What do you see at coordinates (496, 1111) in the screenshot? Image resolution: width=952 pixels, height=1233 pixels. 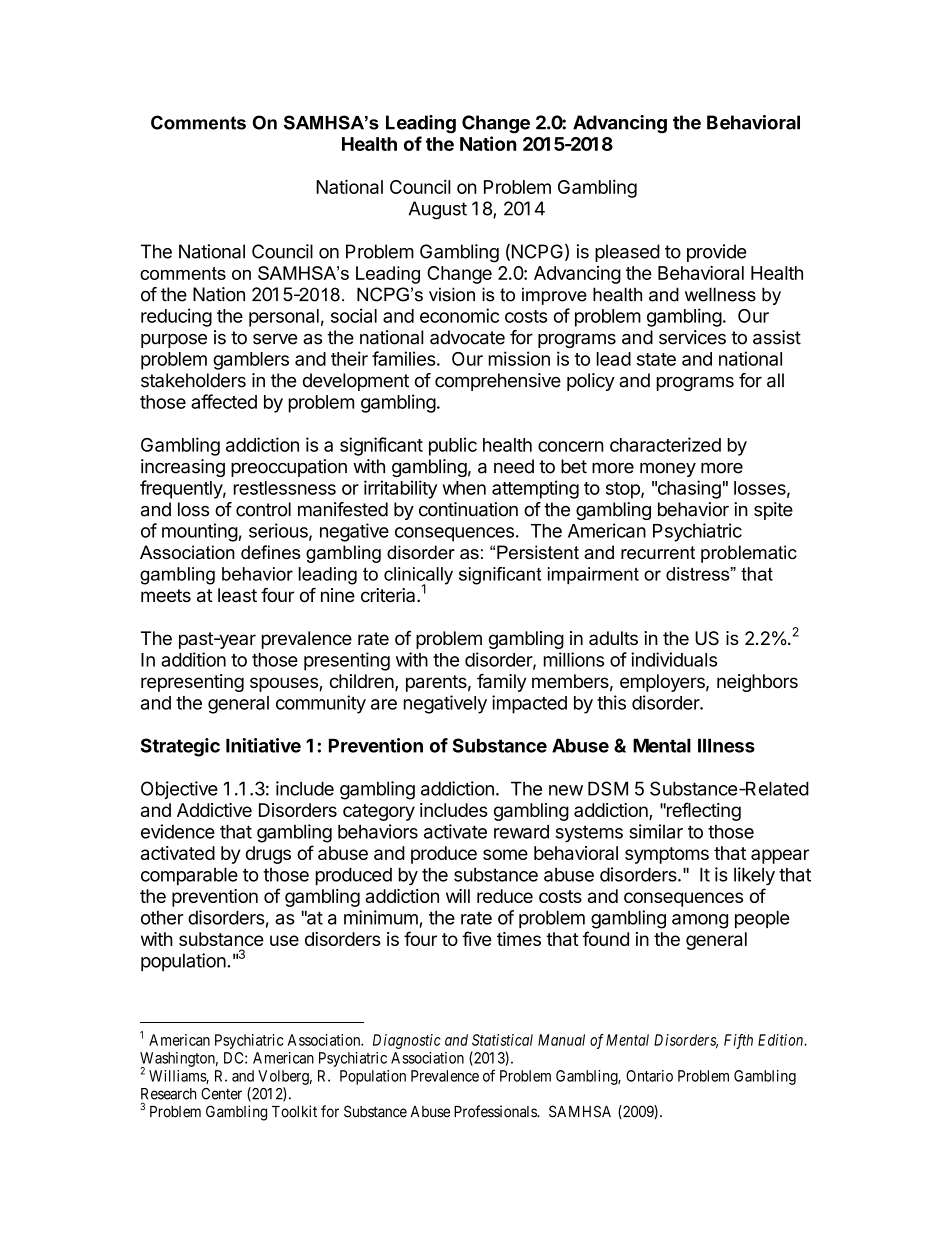 I see `Professionals` at bounding box center [496, 1111].
